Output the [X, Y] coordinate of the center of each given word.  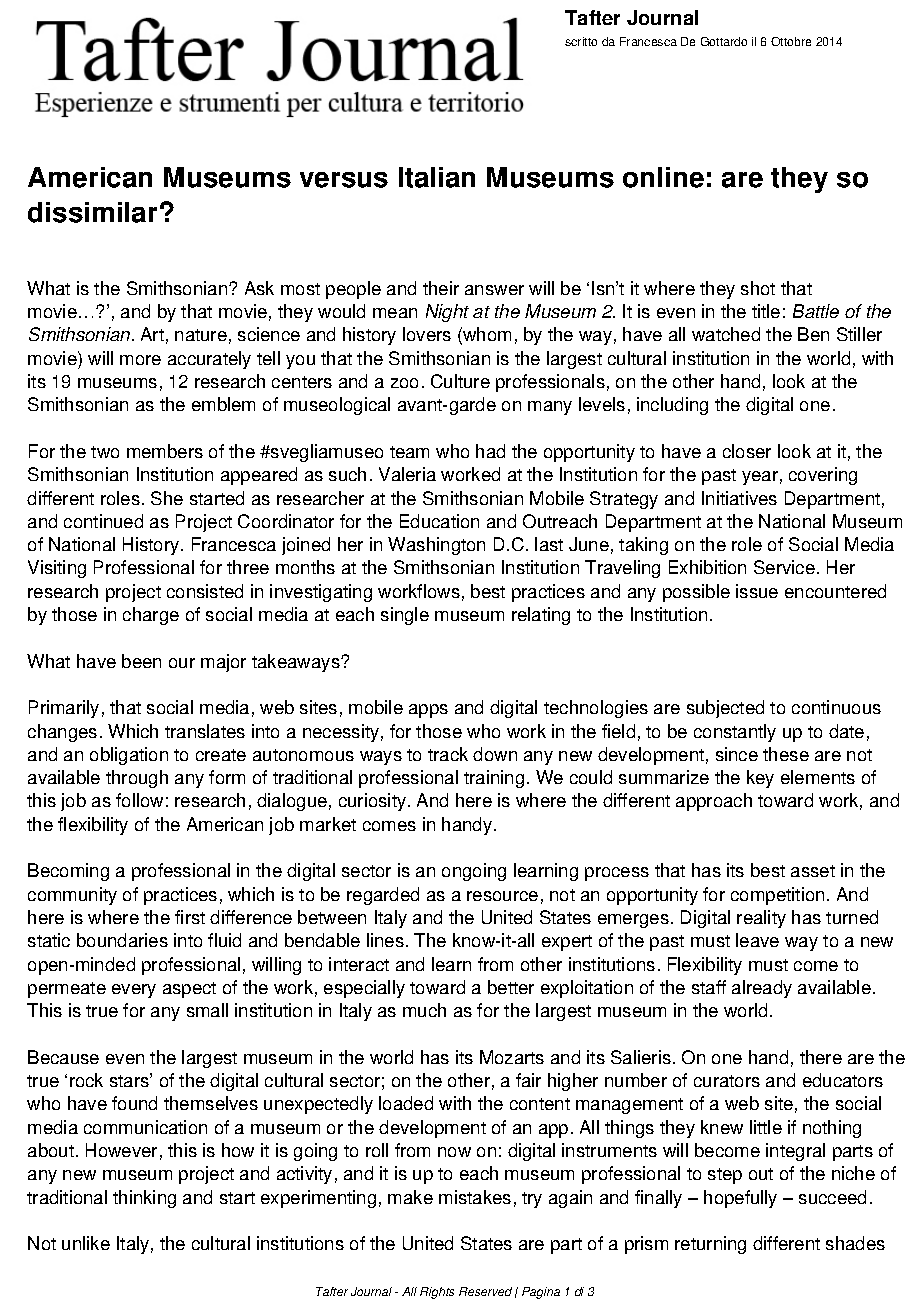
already [762, 989]
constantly [735, 733]
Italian [437, 177]
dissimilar [92, 212]
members [165, 451]
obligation [129, 756]
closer [747, 451]
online [663, 177]
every [134, 991]
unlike [86, 1243]
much [424, 1010]
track [448, 754]
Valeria [407, 474]
